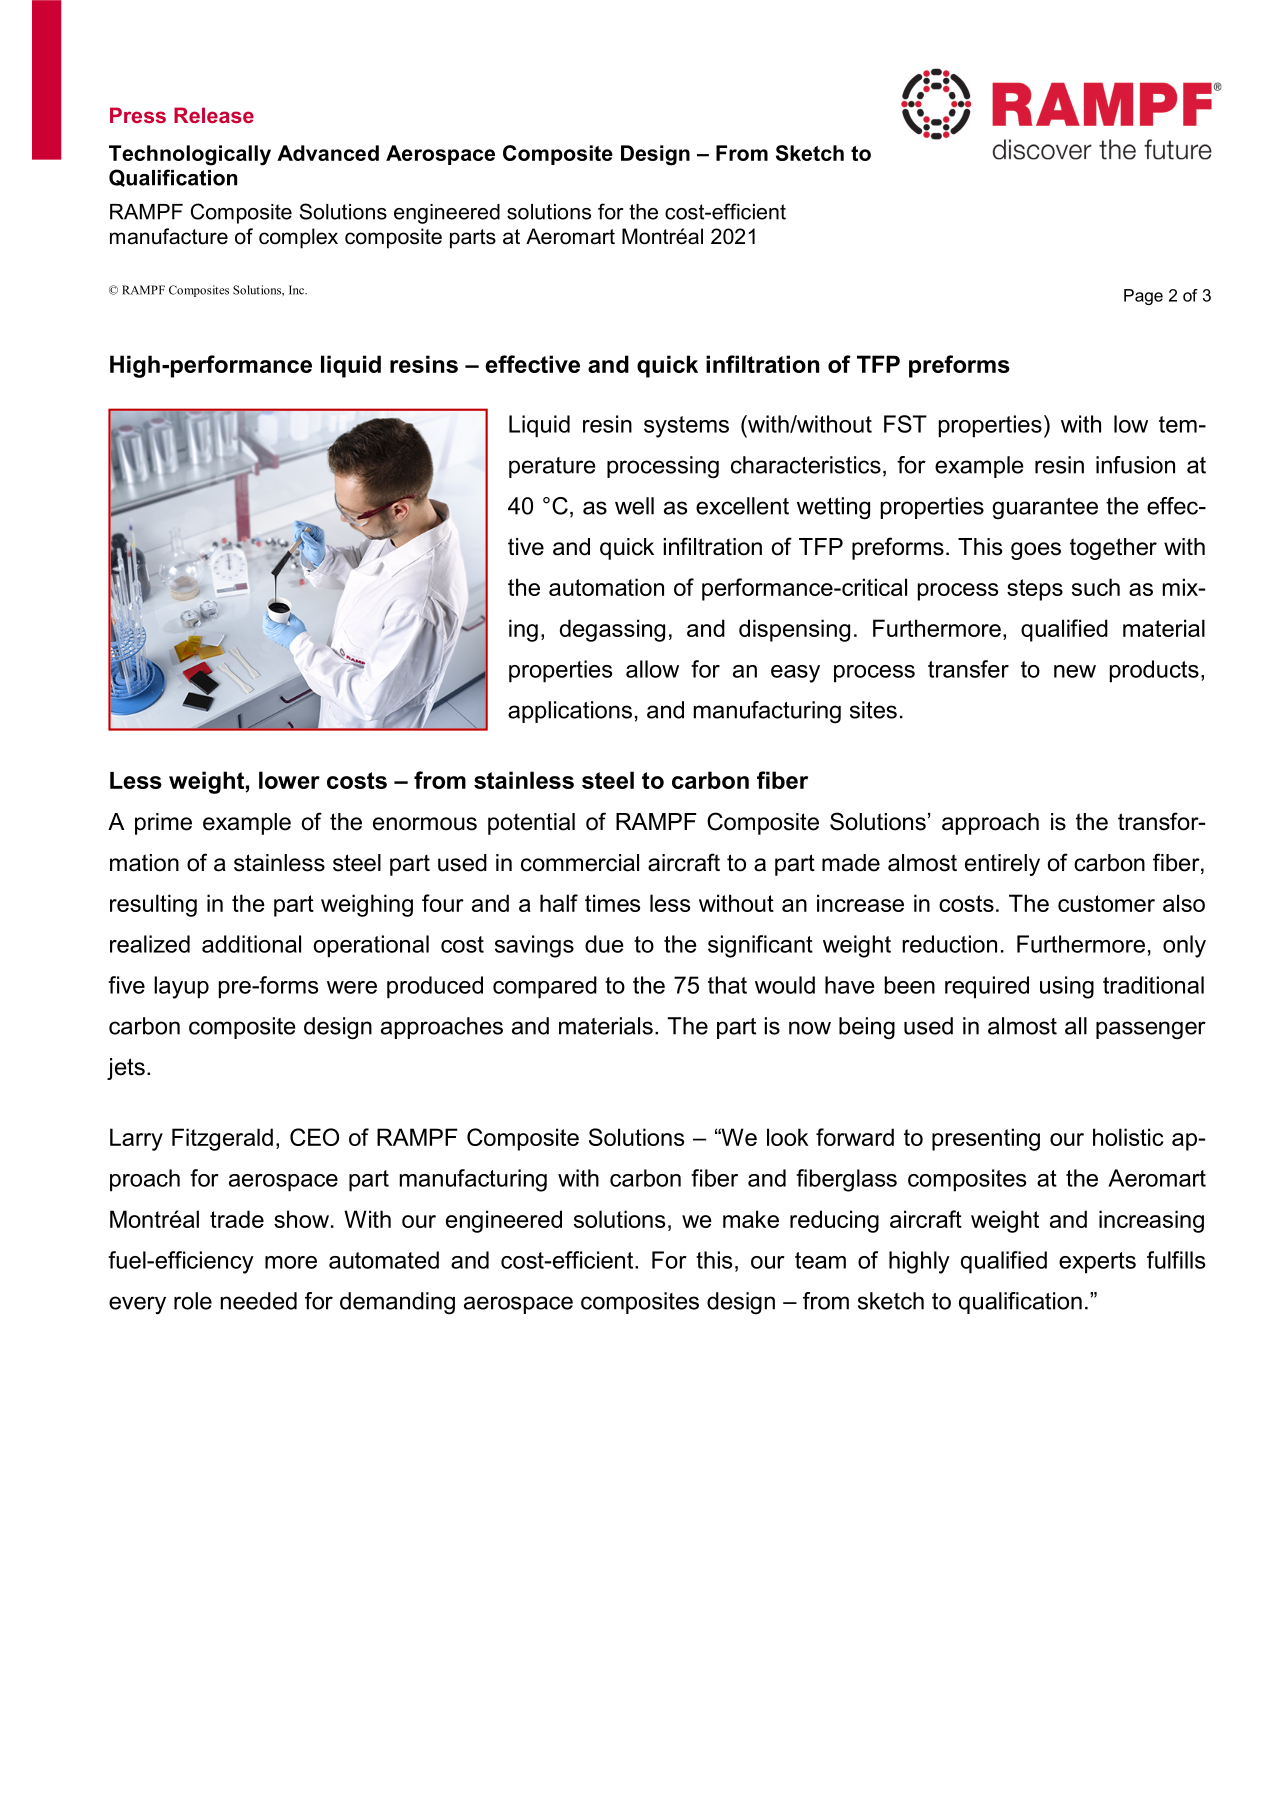 The width and height of the image is (1282, 1814). I want to click on Advanced, so click(328, 153).
